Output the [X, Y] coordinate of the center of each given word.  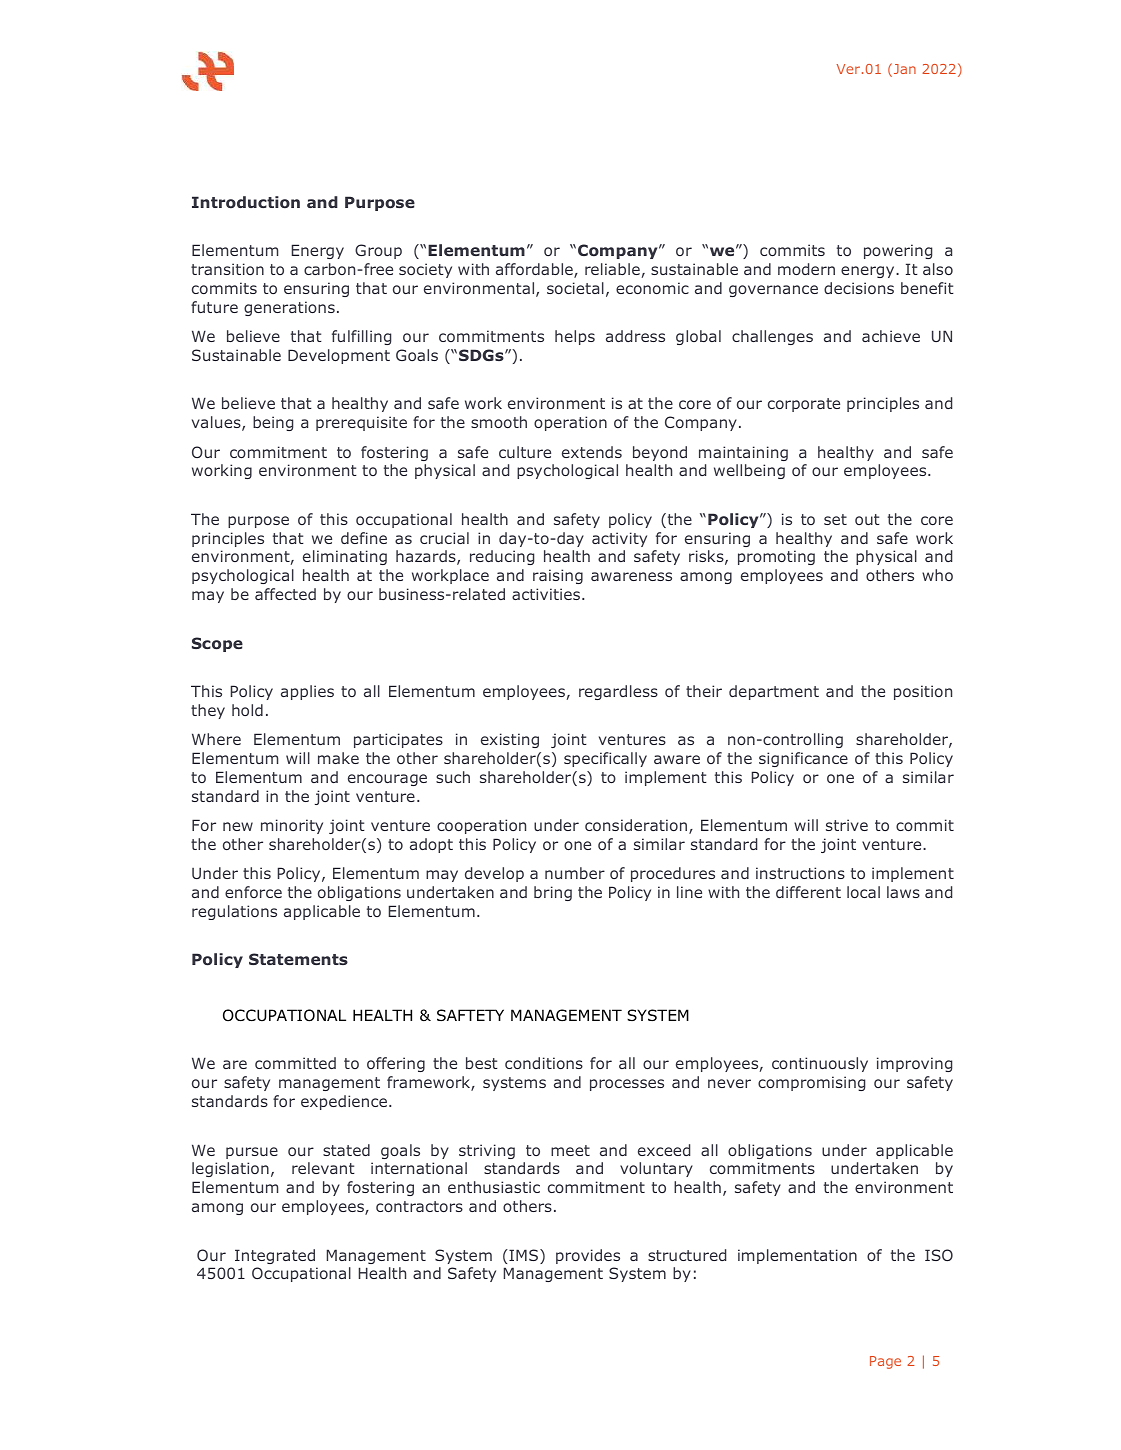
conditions [544, 1063]
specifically [605, 759]
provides [588, 1256]
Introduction [246, 202]
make [338, 758]
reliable [612, 269]
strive [847, 825]
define [364, 538]
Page [885, 1362]
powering [898, 251]
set [835, 519]
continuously [820, 1064]
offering [396, 1064]
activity [619, 539]
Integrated [275, 1256]
